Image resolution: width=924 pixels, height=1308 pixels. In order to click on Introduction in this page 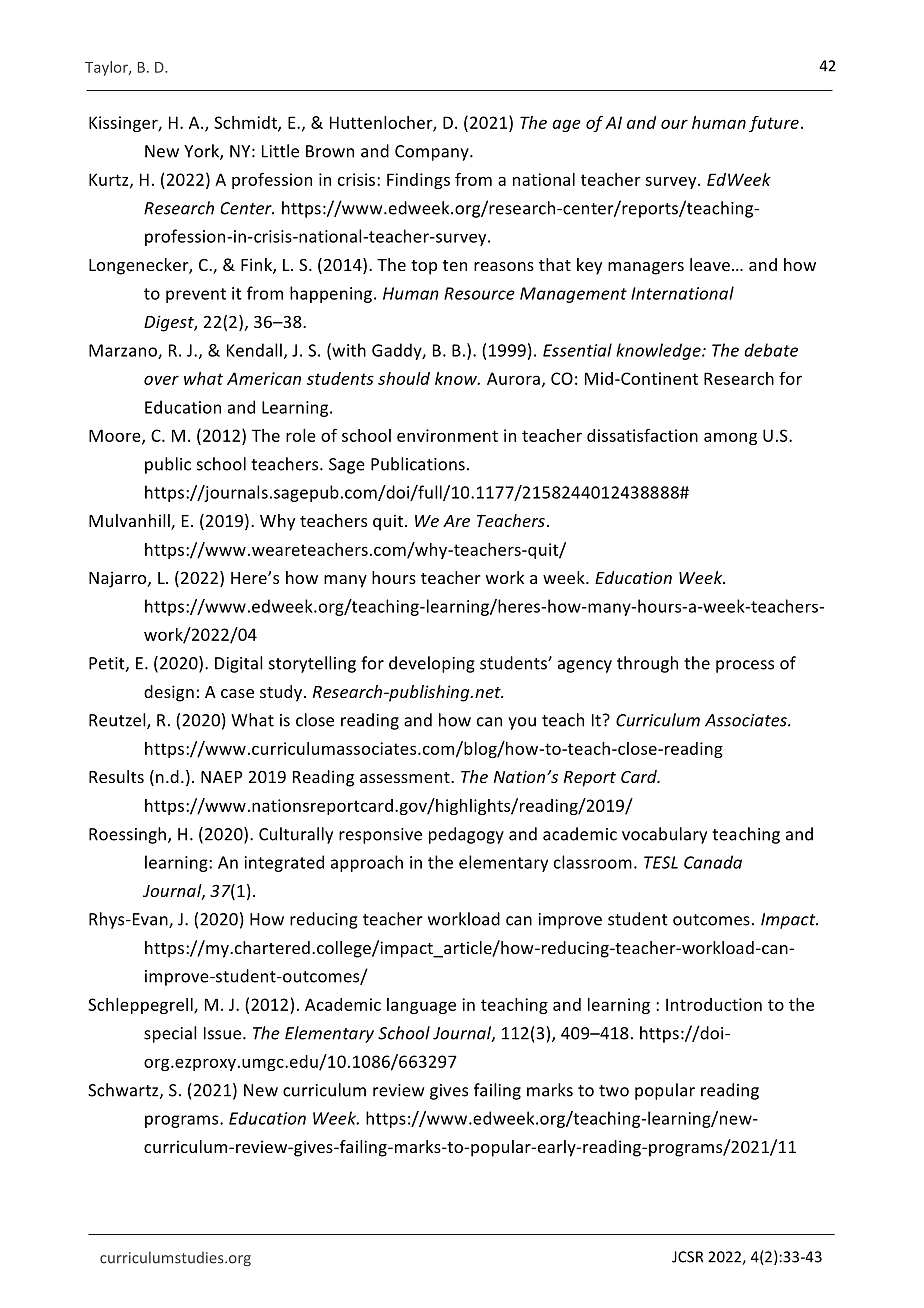, I will do `click(714, 1004)`.
